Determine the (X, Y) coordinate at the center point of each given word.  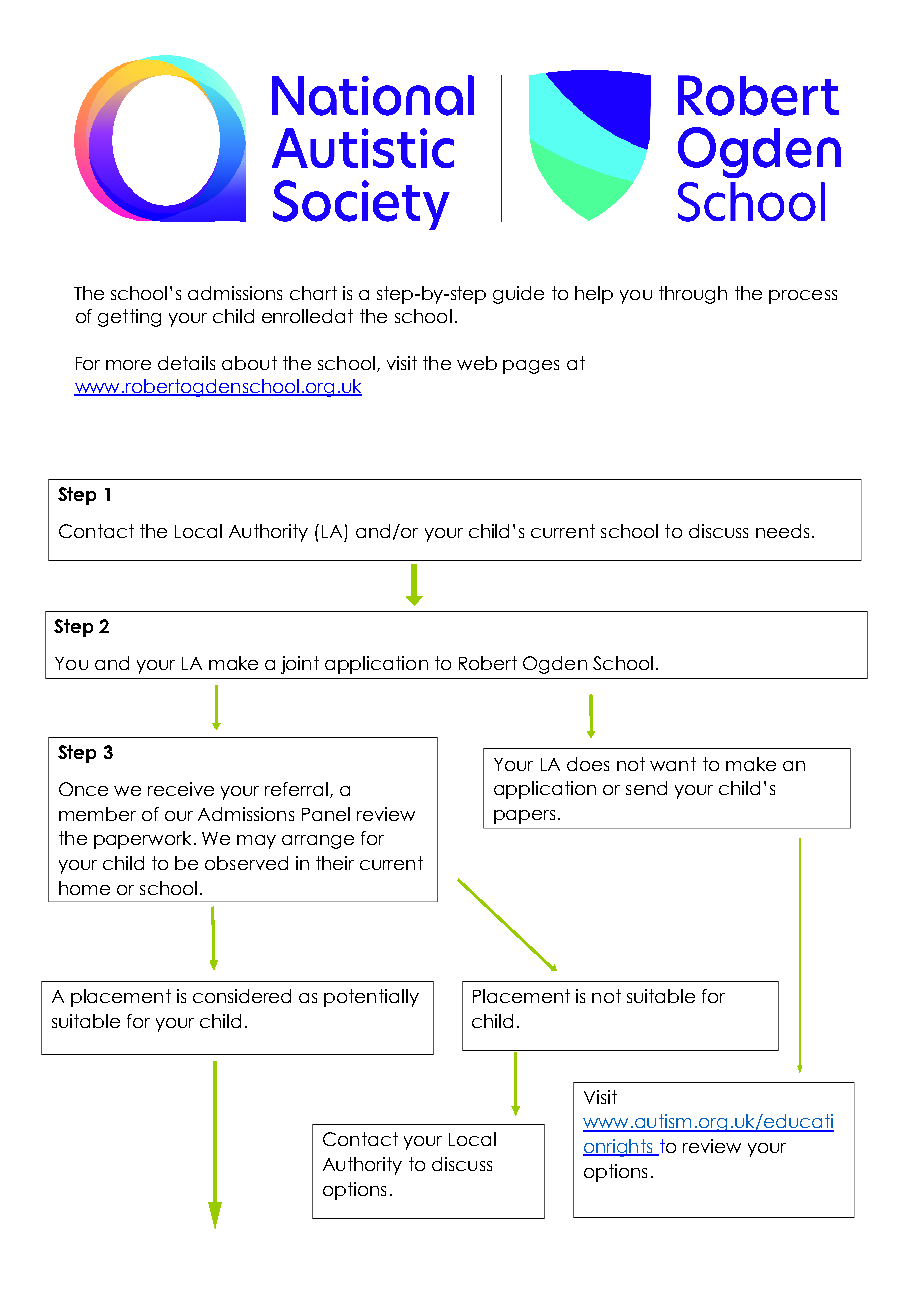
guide (518, 295)
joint (300, 665)
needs (782, 531)
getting (129, 318)
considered (242, 996)
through (693, 295)
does (588, 764)
